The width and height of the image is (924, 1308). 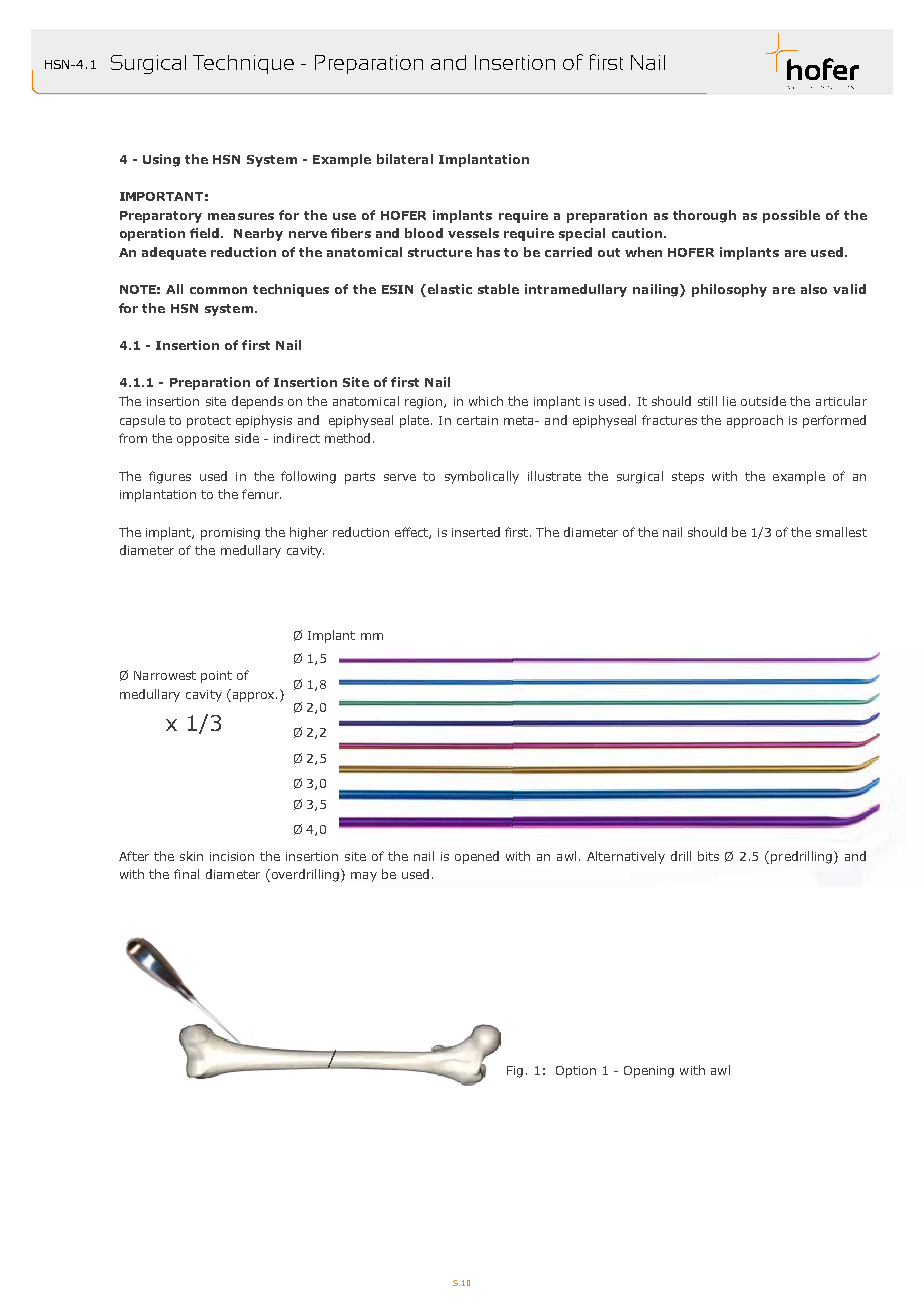 I want to click on Option, so click(x=576, y=1072).
